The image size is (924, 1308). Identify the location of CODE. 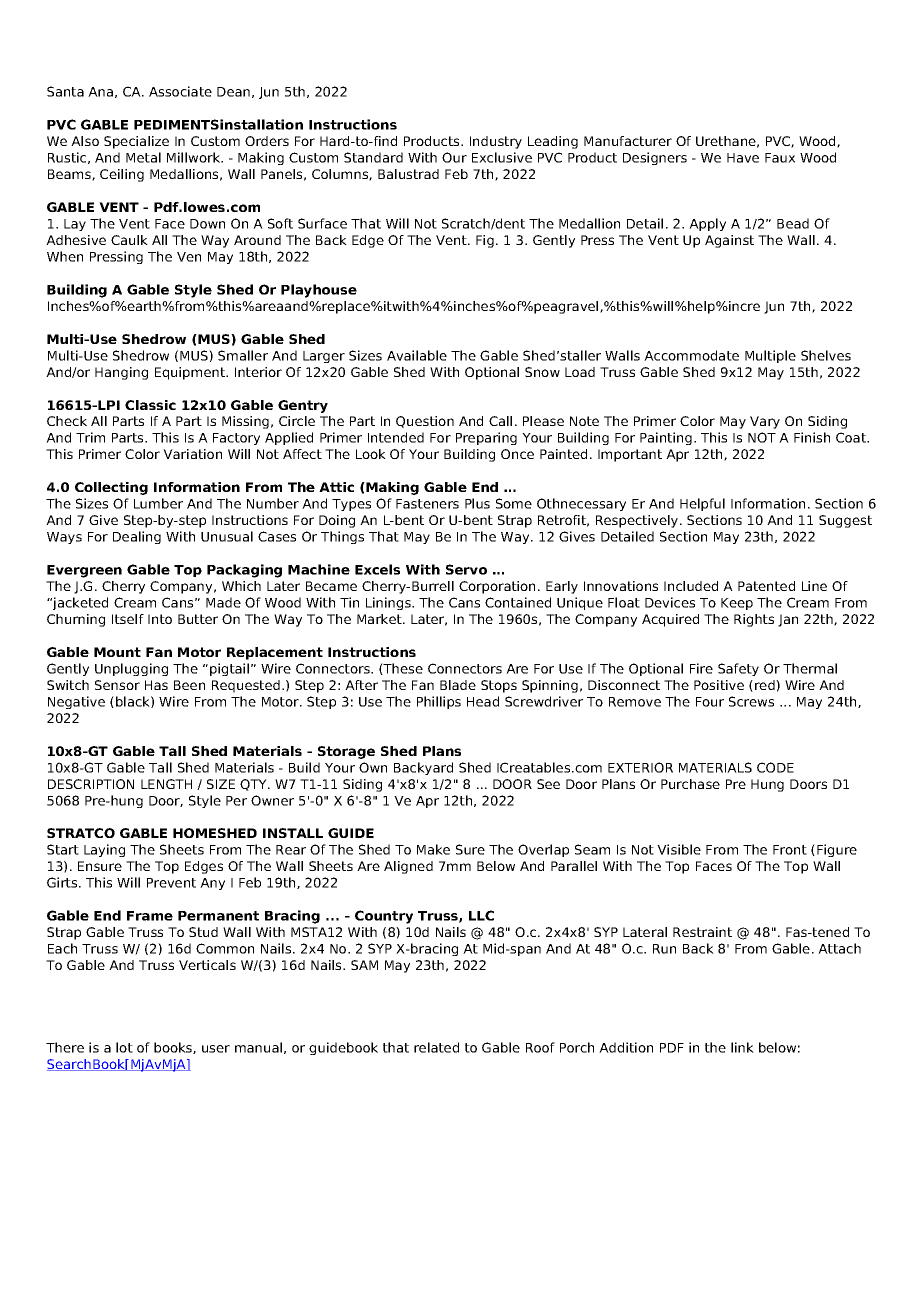
(775, 767).
